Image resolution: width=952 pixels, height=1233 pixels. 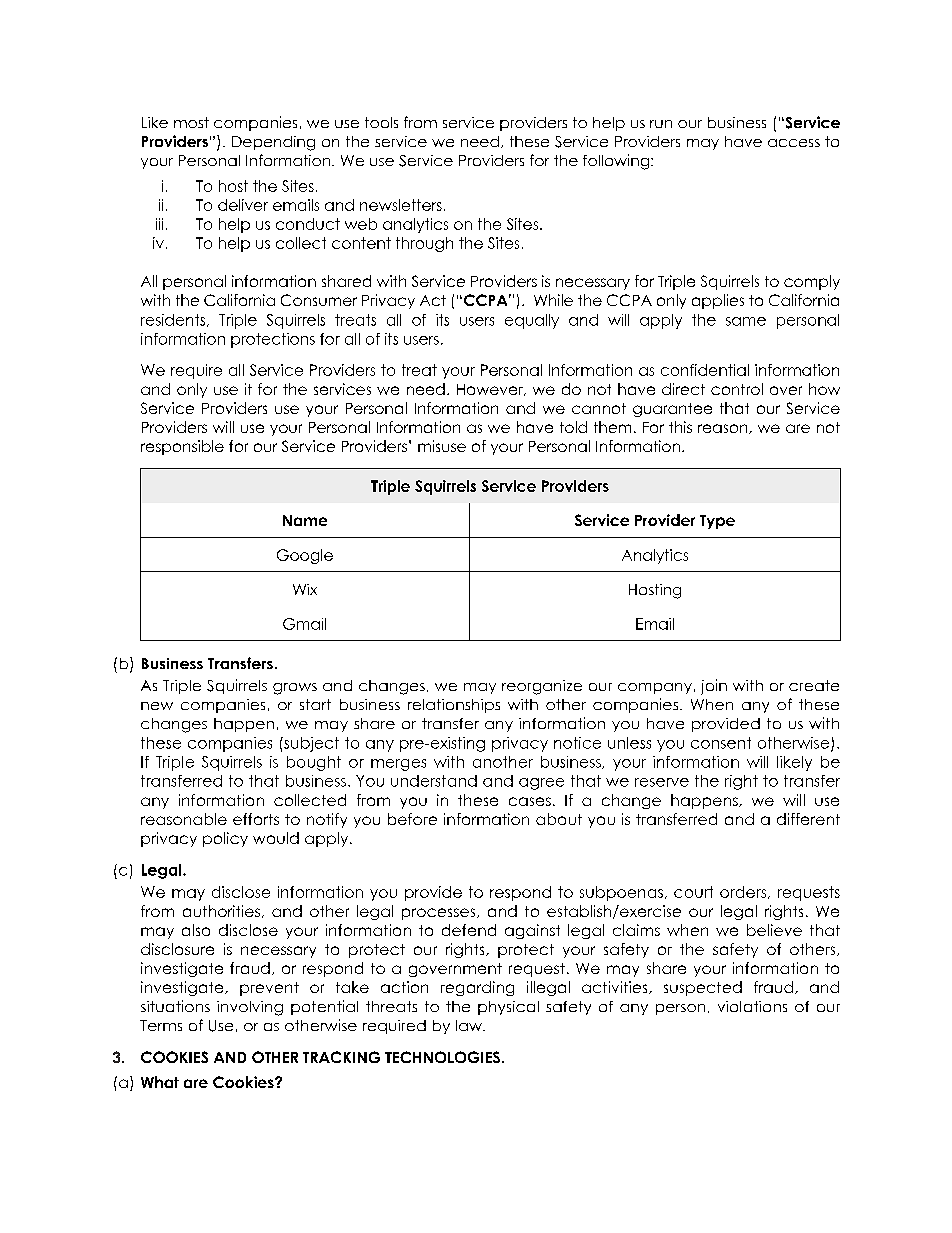 What do you see at coordinates (381, 122) in the screenshot?
I see `tools` at bounding box center [381, 122].
